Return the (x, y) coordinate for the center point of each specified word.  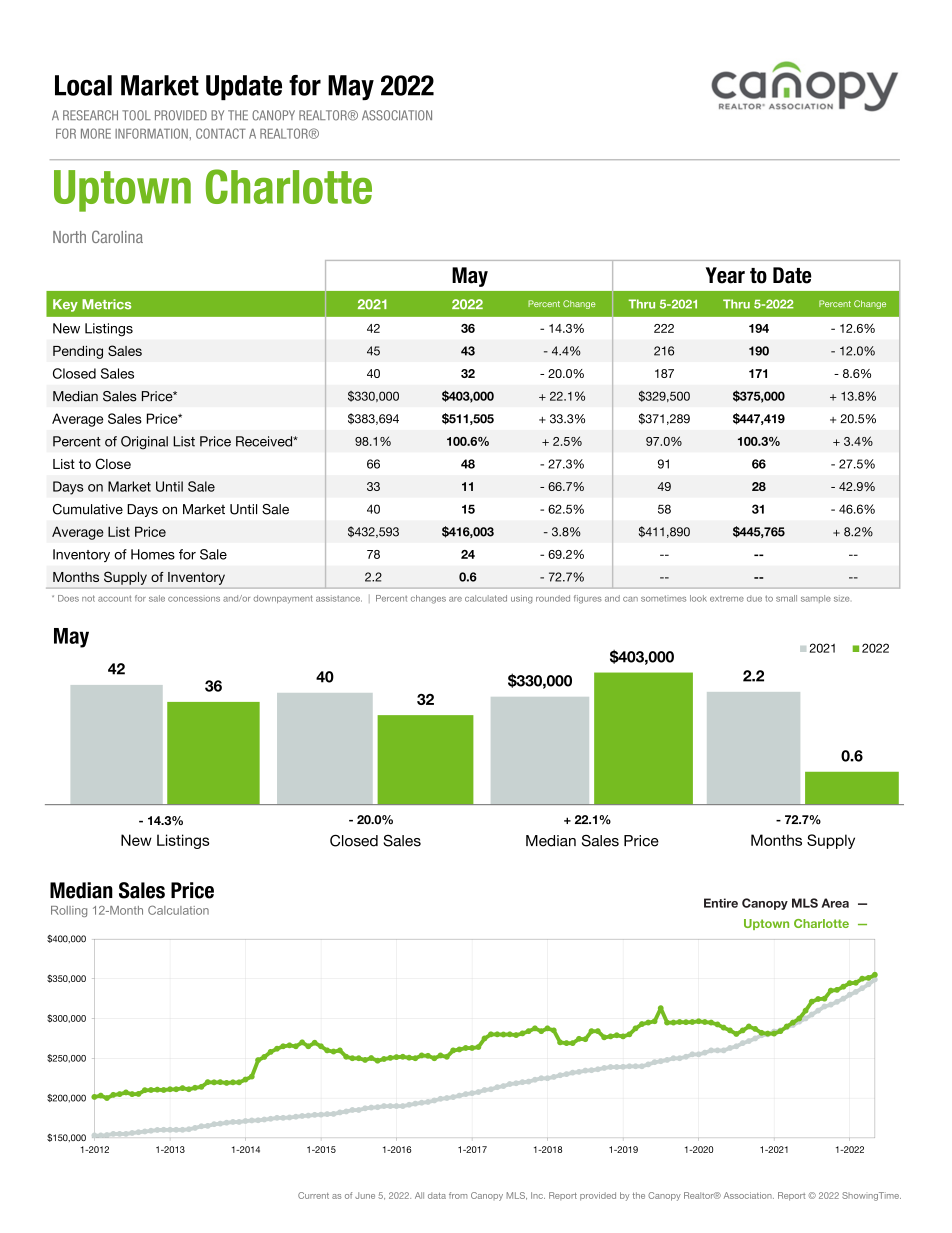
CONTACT (221, 133)
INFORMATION (151, 133)
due (754, 598)
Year (725, 275)
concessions (194, 598)
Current (313, 1195)
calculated (486, 598)
